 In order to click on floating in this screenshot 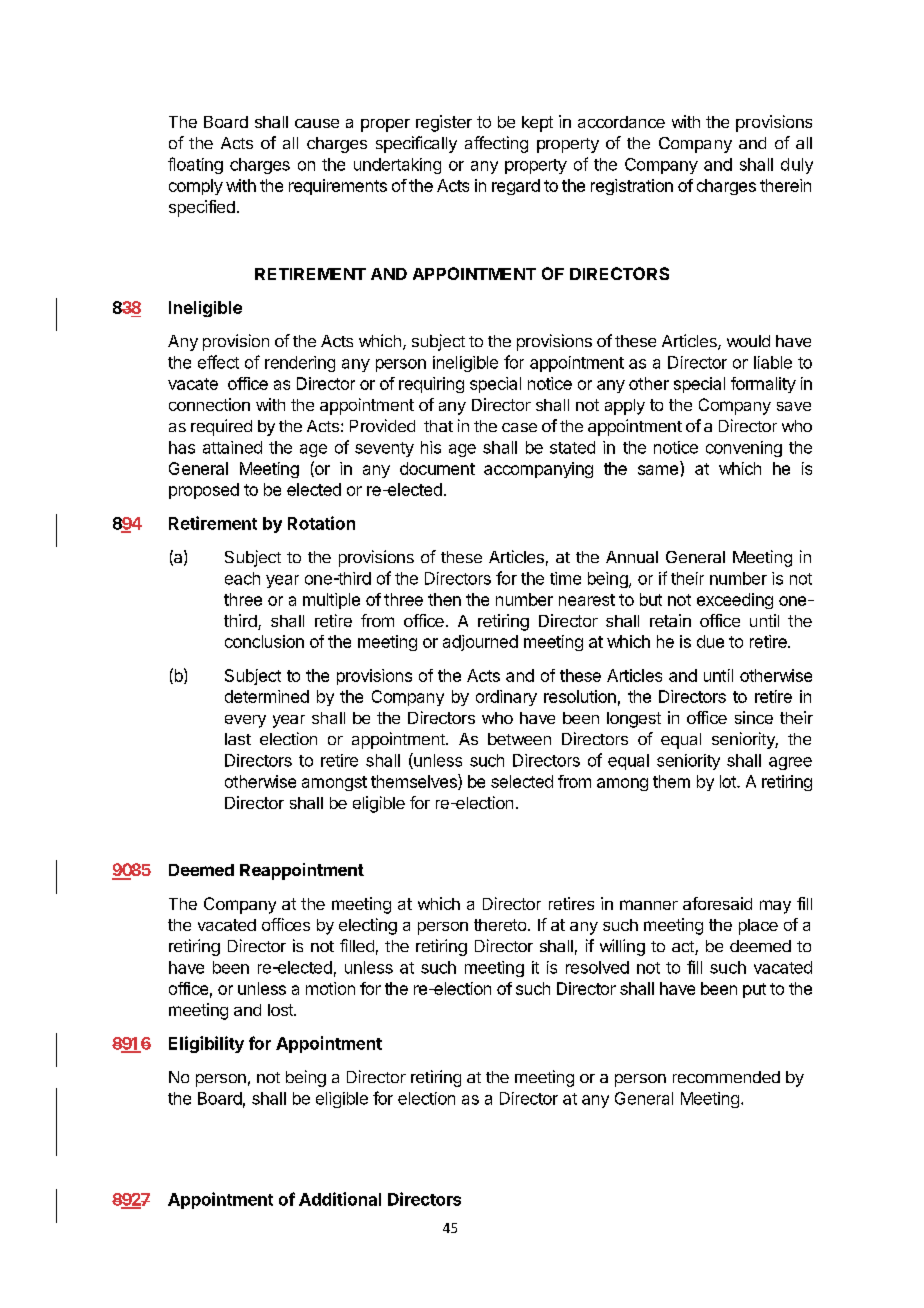, I will do `click(195, 165)`.
